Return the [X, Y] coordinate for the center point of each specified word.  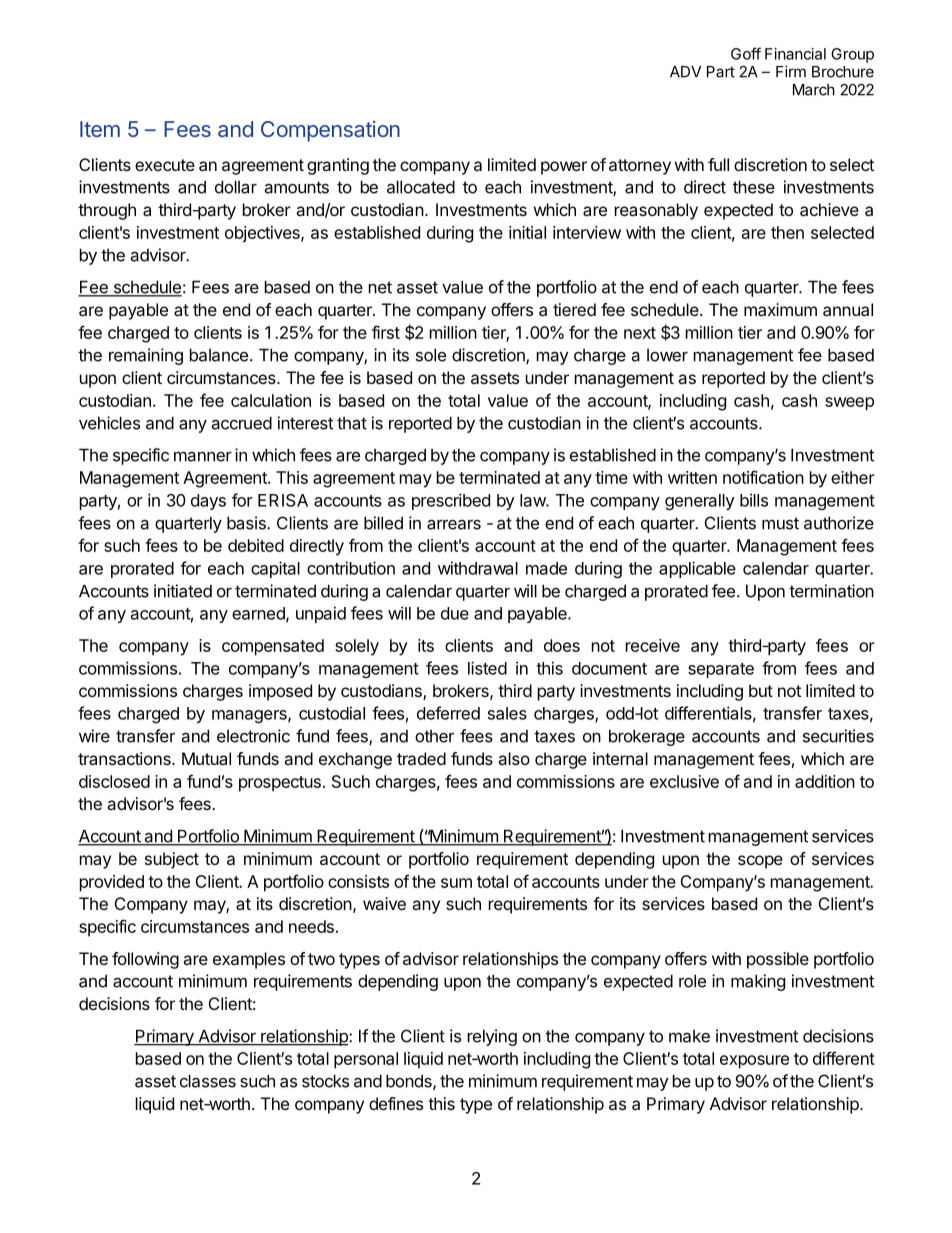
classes [208, 1081]
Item [100, 129]
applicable [697, 569]
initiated [183, 591]
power [564, 168]
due [455, 613]
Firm [791, 71]
